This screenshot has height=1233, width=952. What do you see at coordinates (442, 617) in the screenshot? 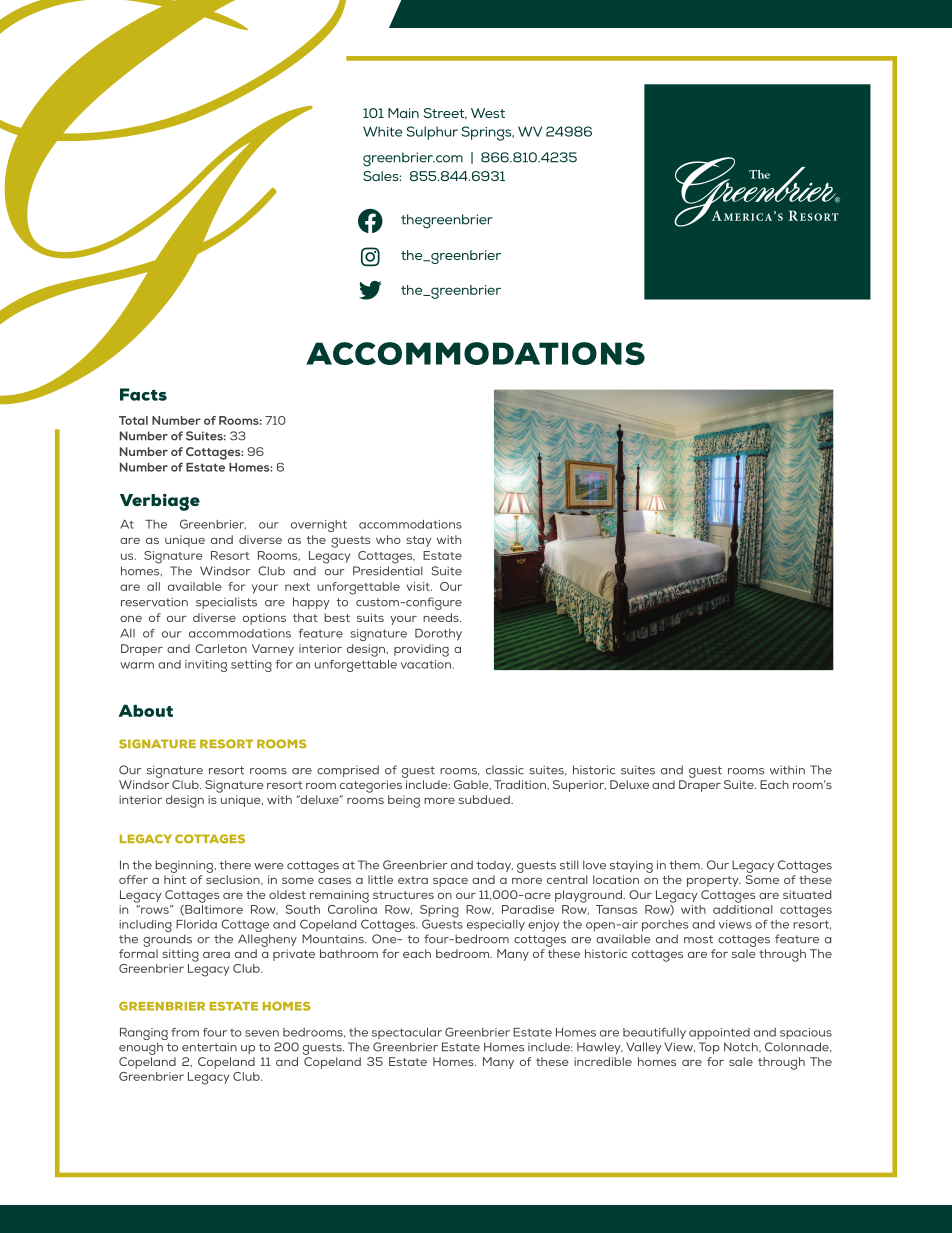
I see `needs` at bounding box center [442, 617].
